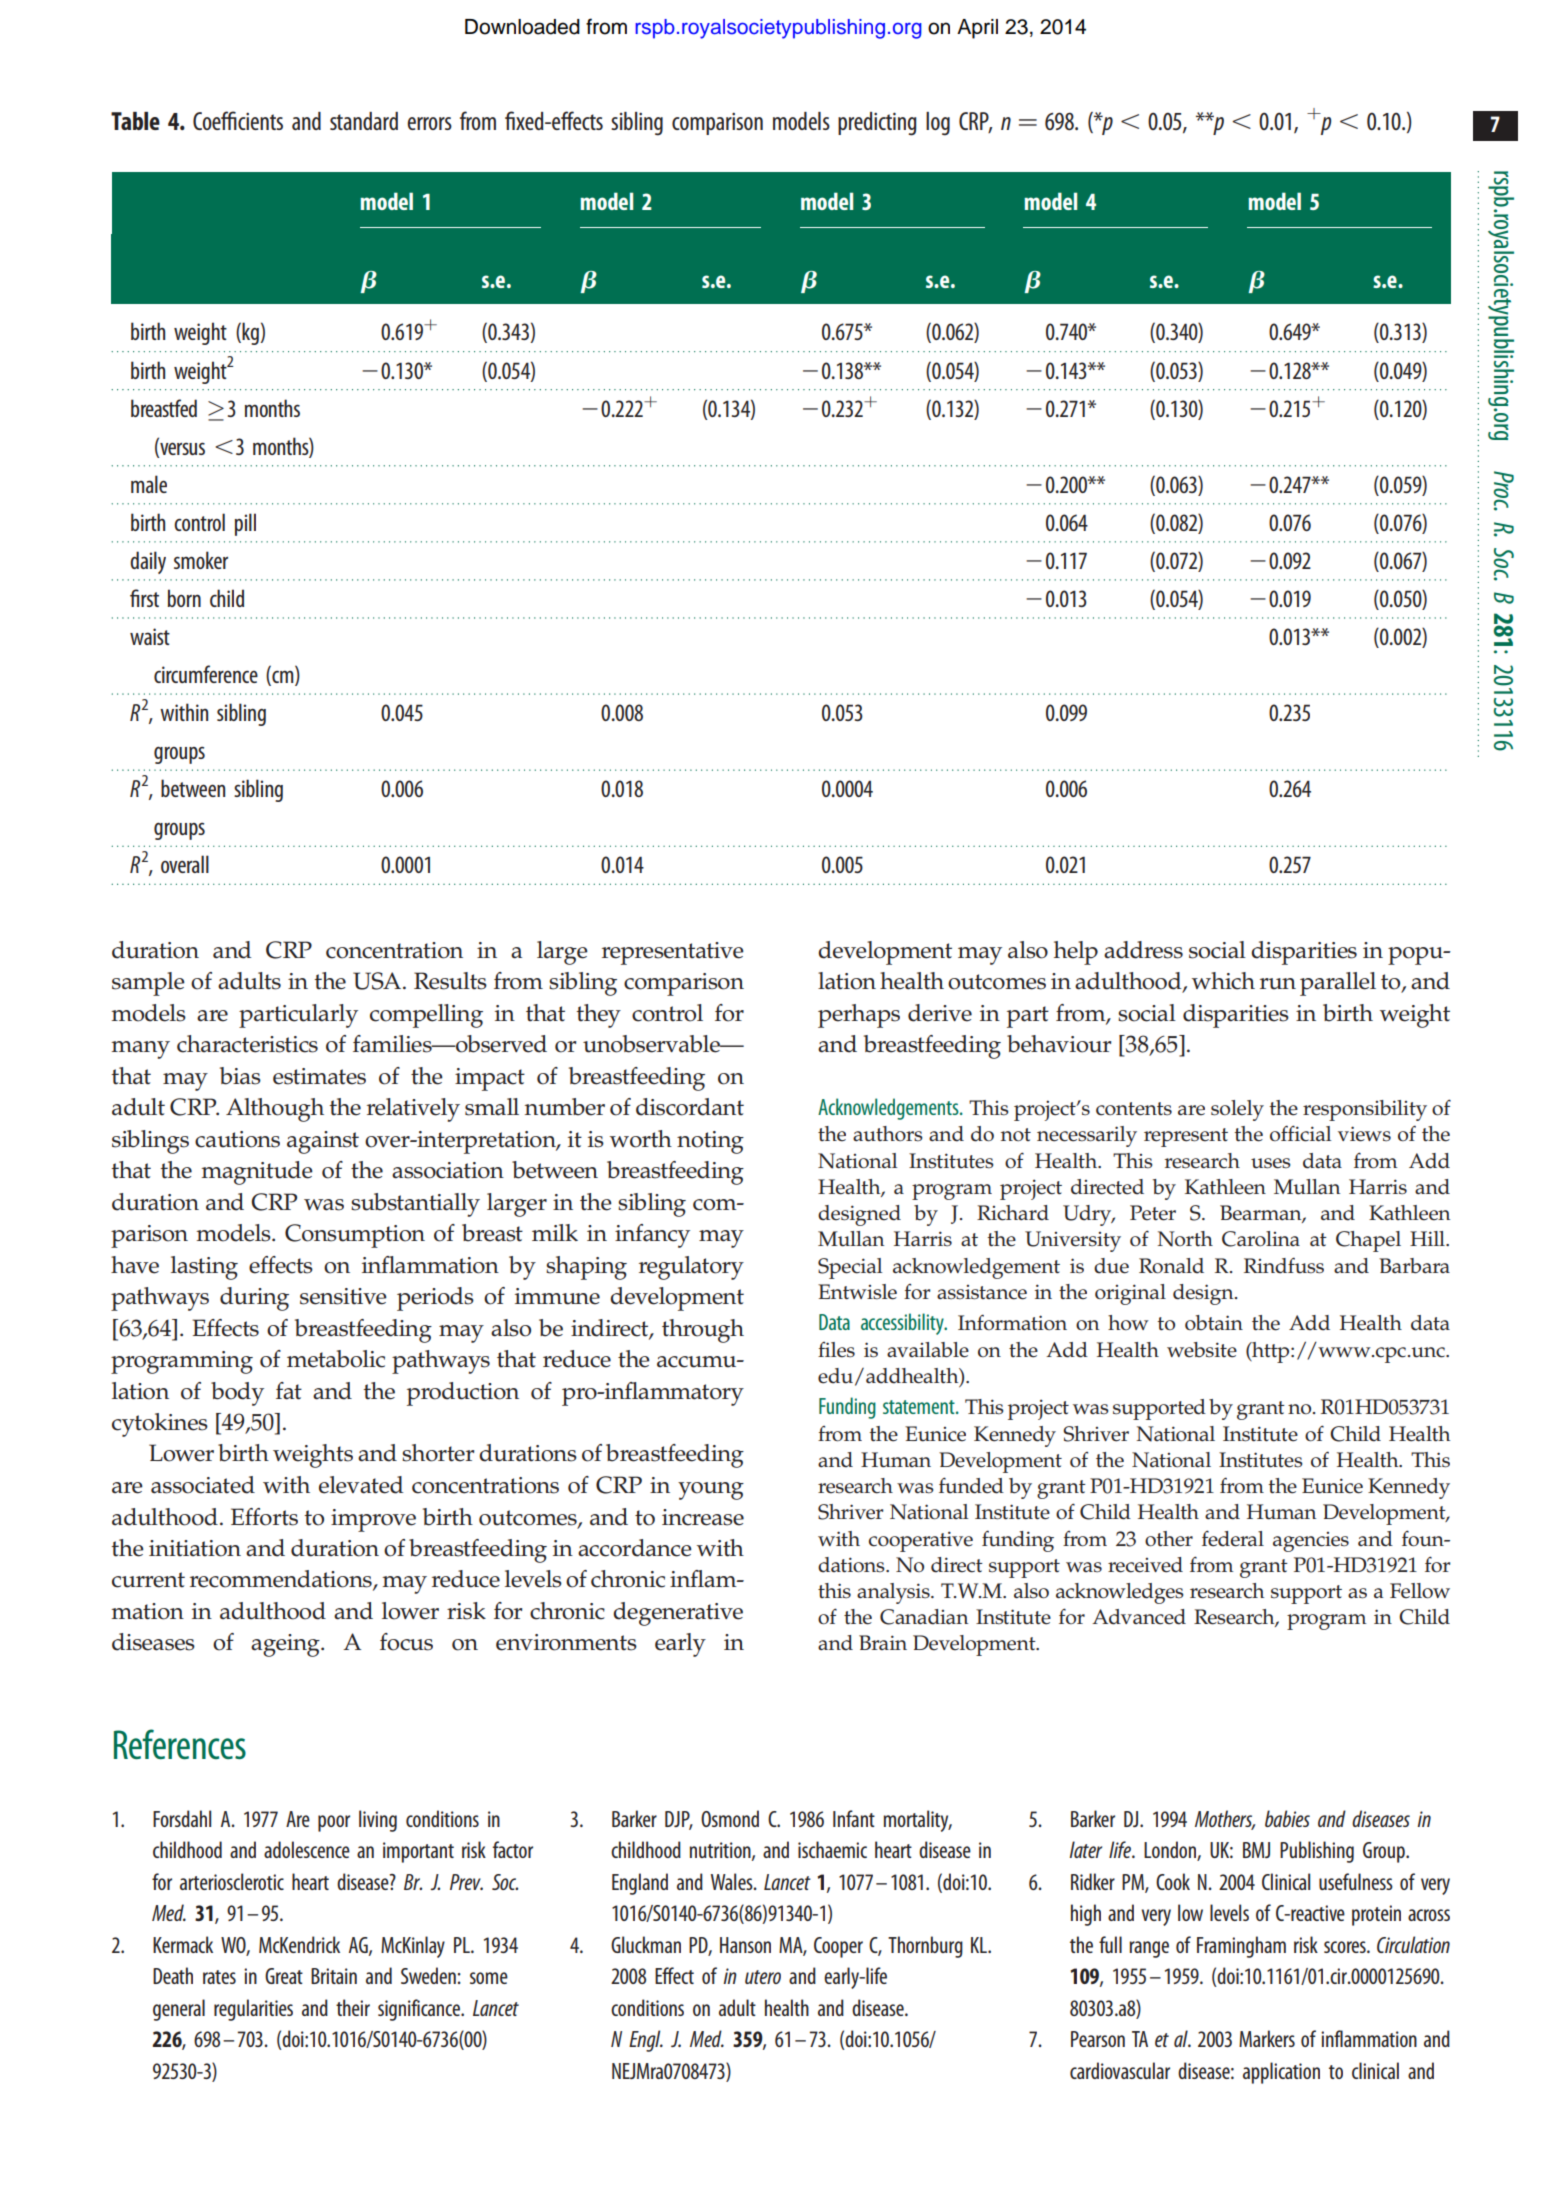 The image size is (1562, 2209). I want to click on run, so click(1278, 984).
